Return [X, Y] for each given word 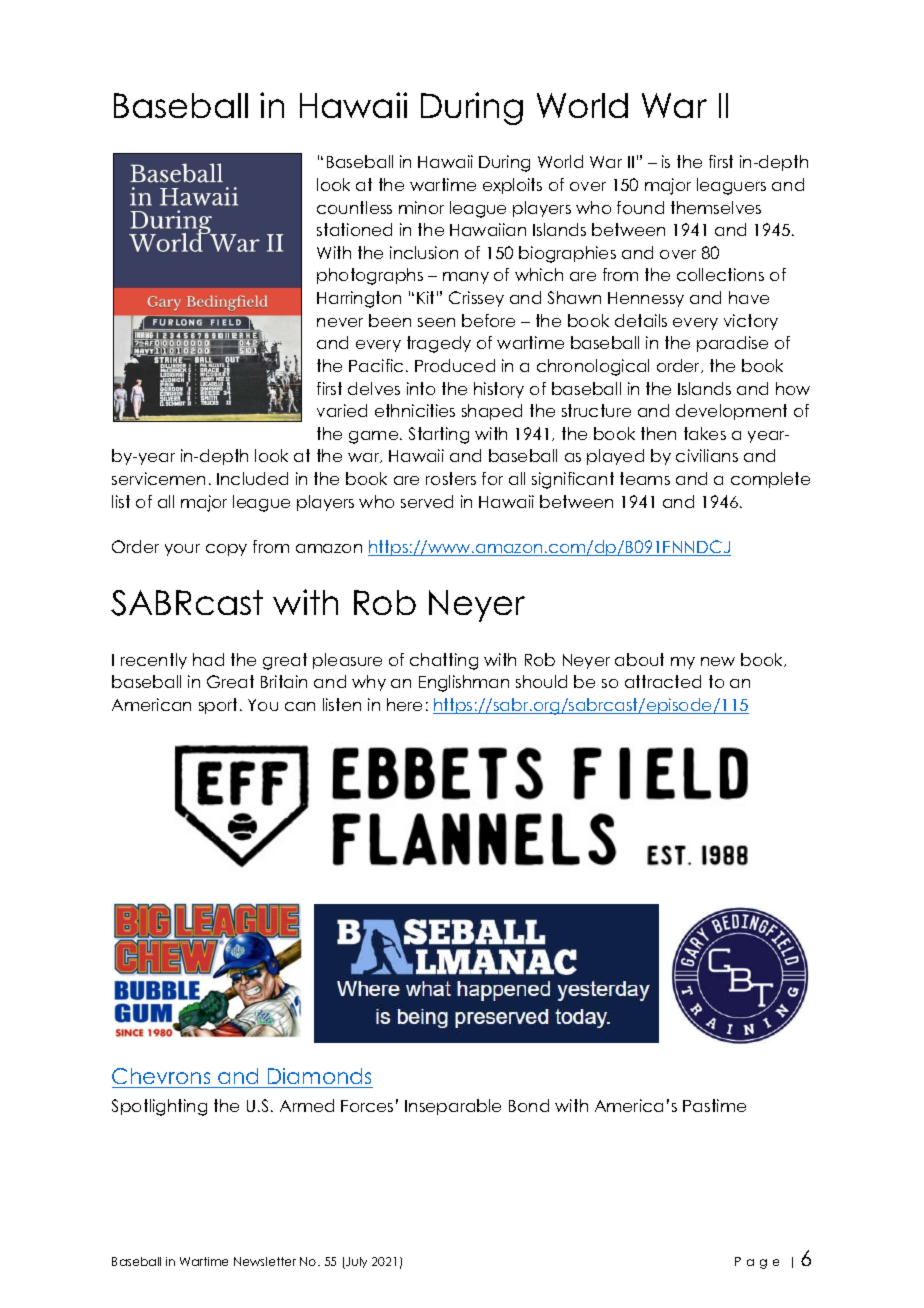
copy [226, 550]
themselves [716, 207]
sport [218, 706]
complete [770, 480]
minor [421, 207]
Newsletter [265, 1261]
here [404, 704]
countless [354, 207]
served [427, 501]
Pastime [714, 1105]
